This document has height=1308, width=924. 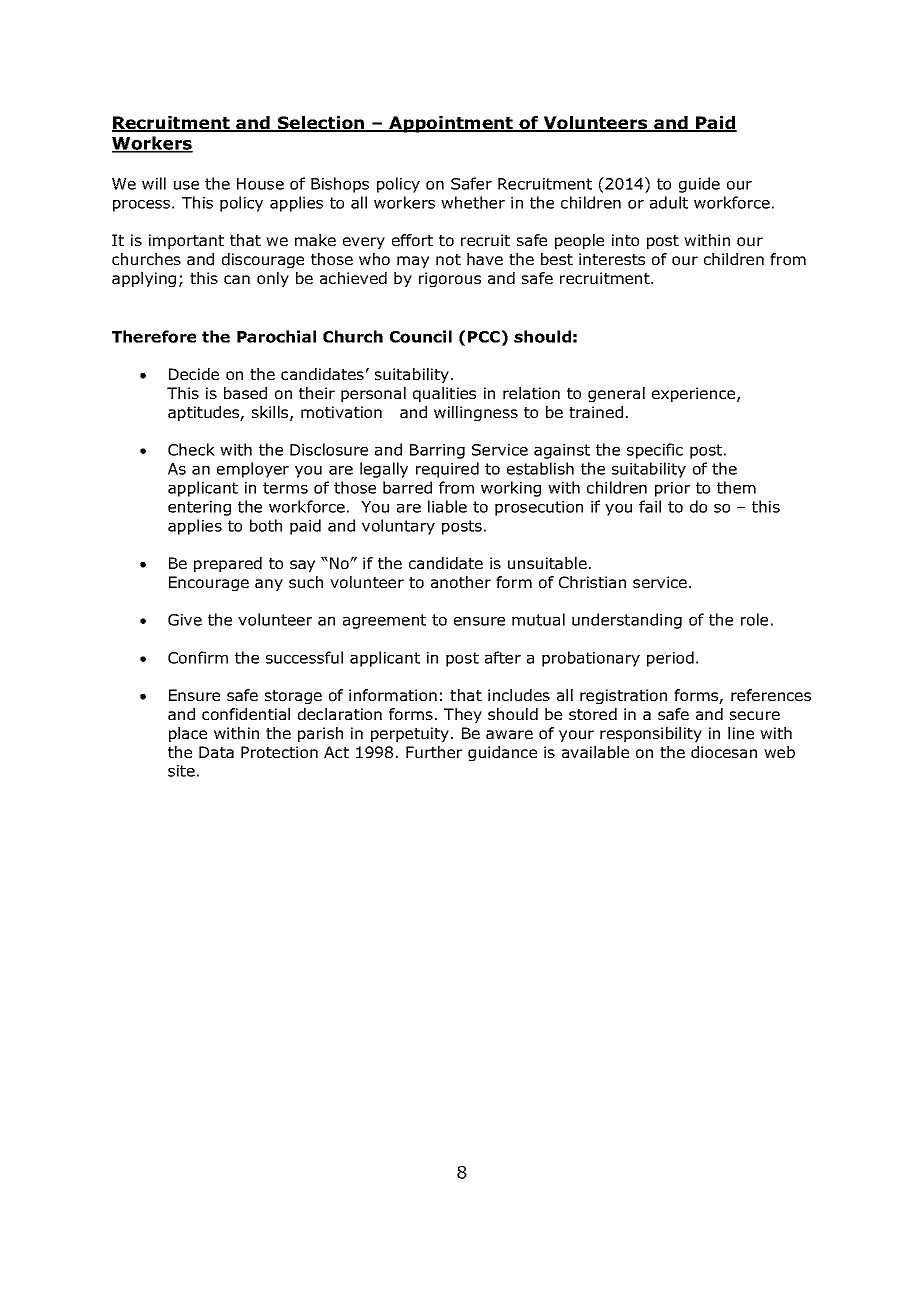 What do you see at coordinates (699, 185) in the document?
I see `guide` at bounding box center [699, 185].
